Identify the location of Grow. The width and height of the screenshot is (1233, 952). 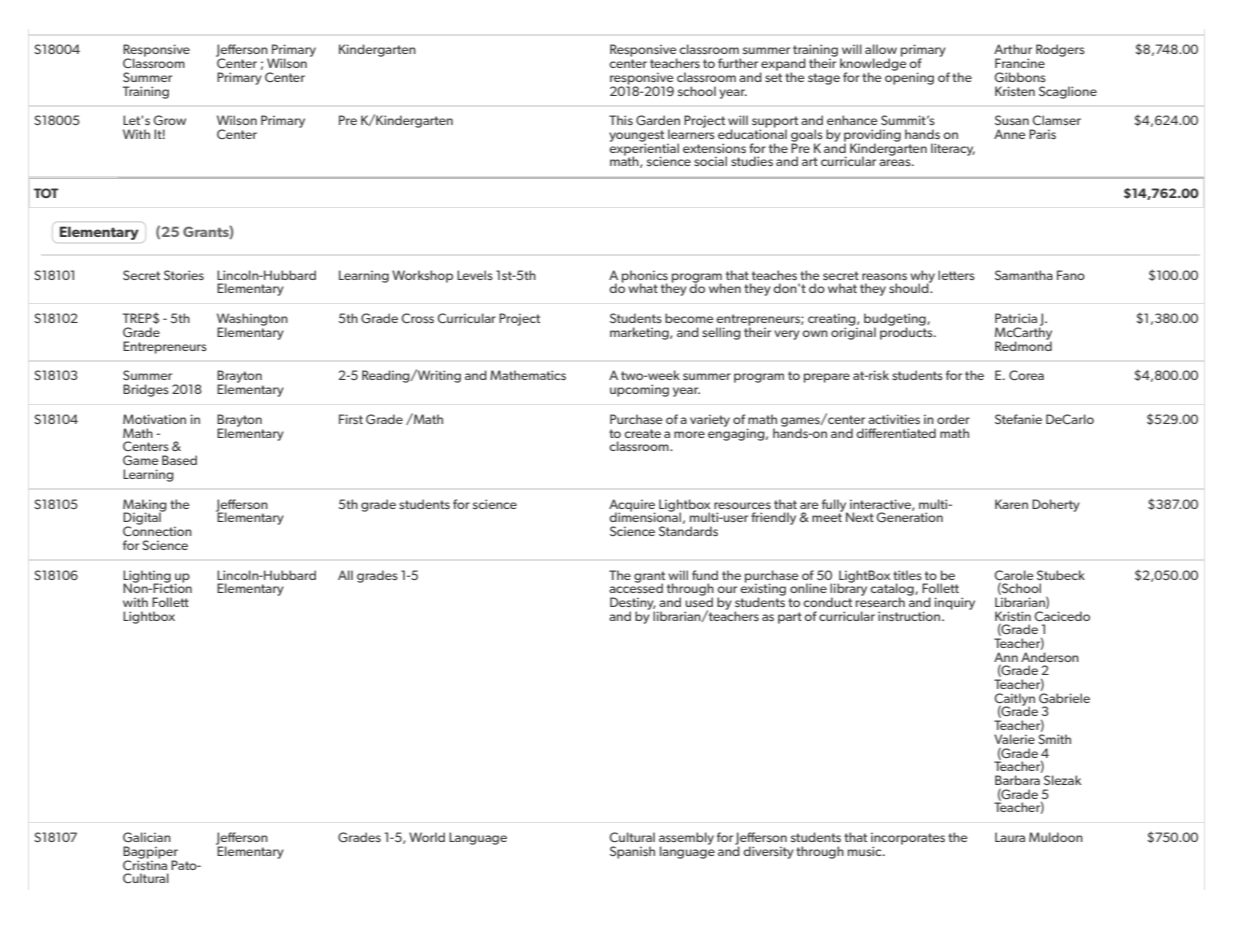
(169, 120).
